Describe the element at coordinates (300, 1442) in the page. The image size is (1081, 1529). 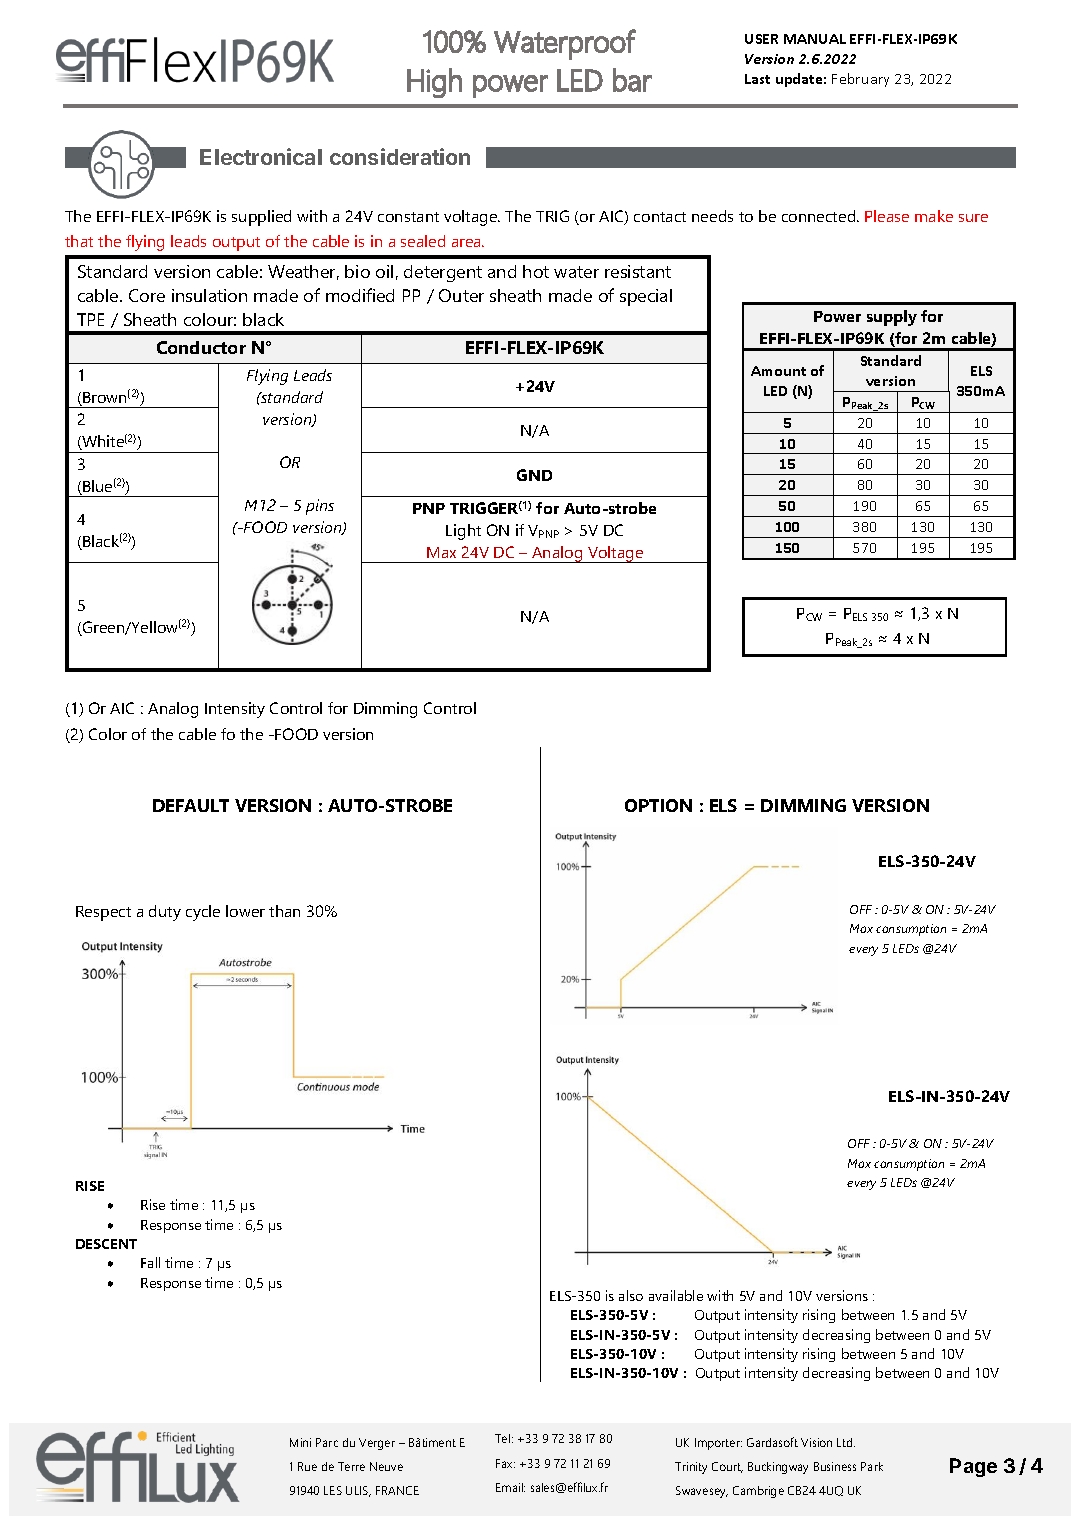
I see `Mini` at that location.
